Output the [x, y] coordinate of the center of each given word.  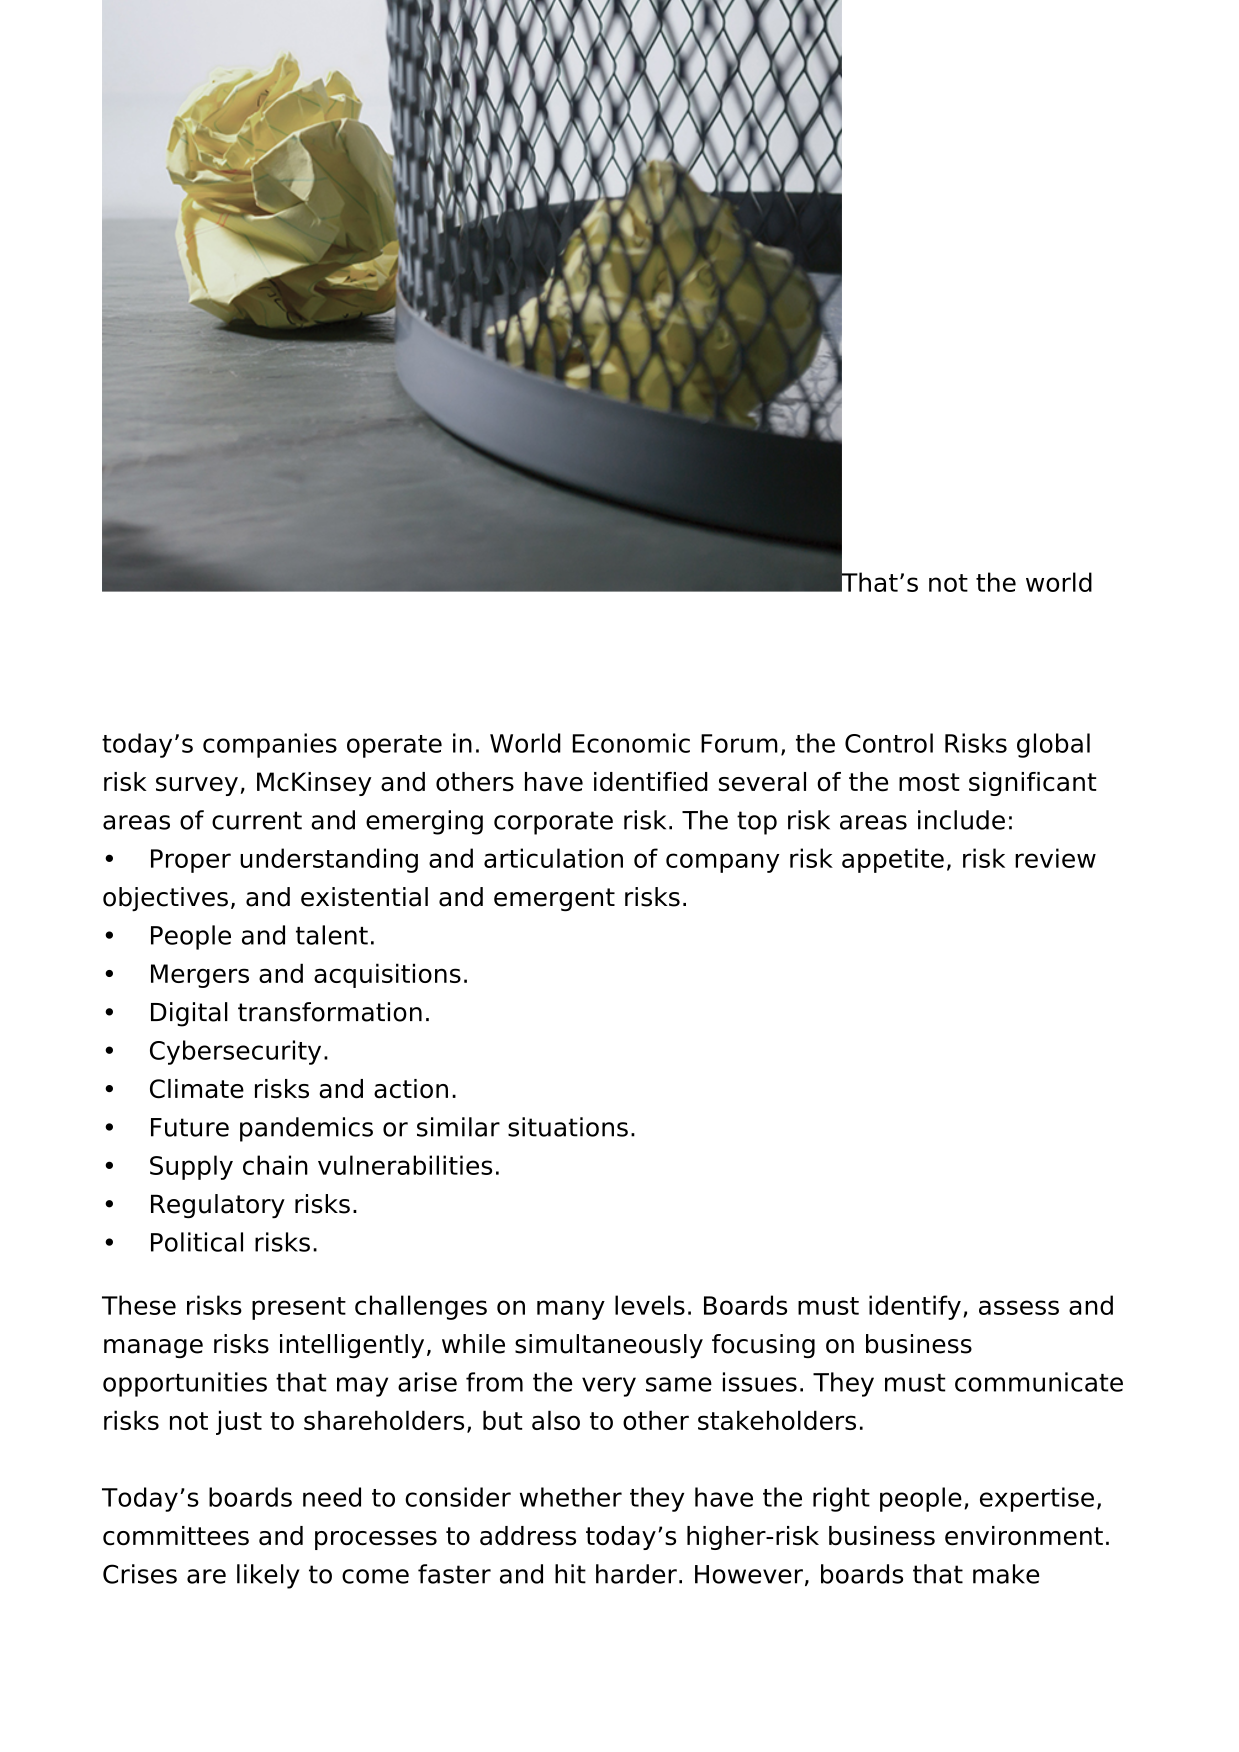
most [929, 782]
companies [270, 745]
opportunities [185, 1384]
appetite [893, 860]
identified [651, 782]
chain [275, 1165]
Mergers [200, 976]
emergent [554, 899]
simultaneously [609, 1346]
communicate [1039, 1382]
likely [268, 1576]
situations [568, 1127]
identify [915, 1307]
